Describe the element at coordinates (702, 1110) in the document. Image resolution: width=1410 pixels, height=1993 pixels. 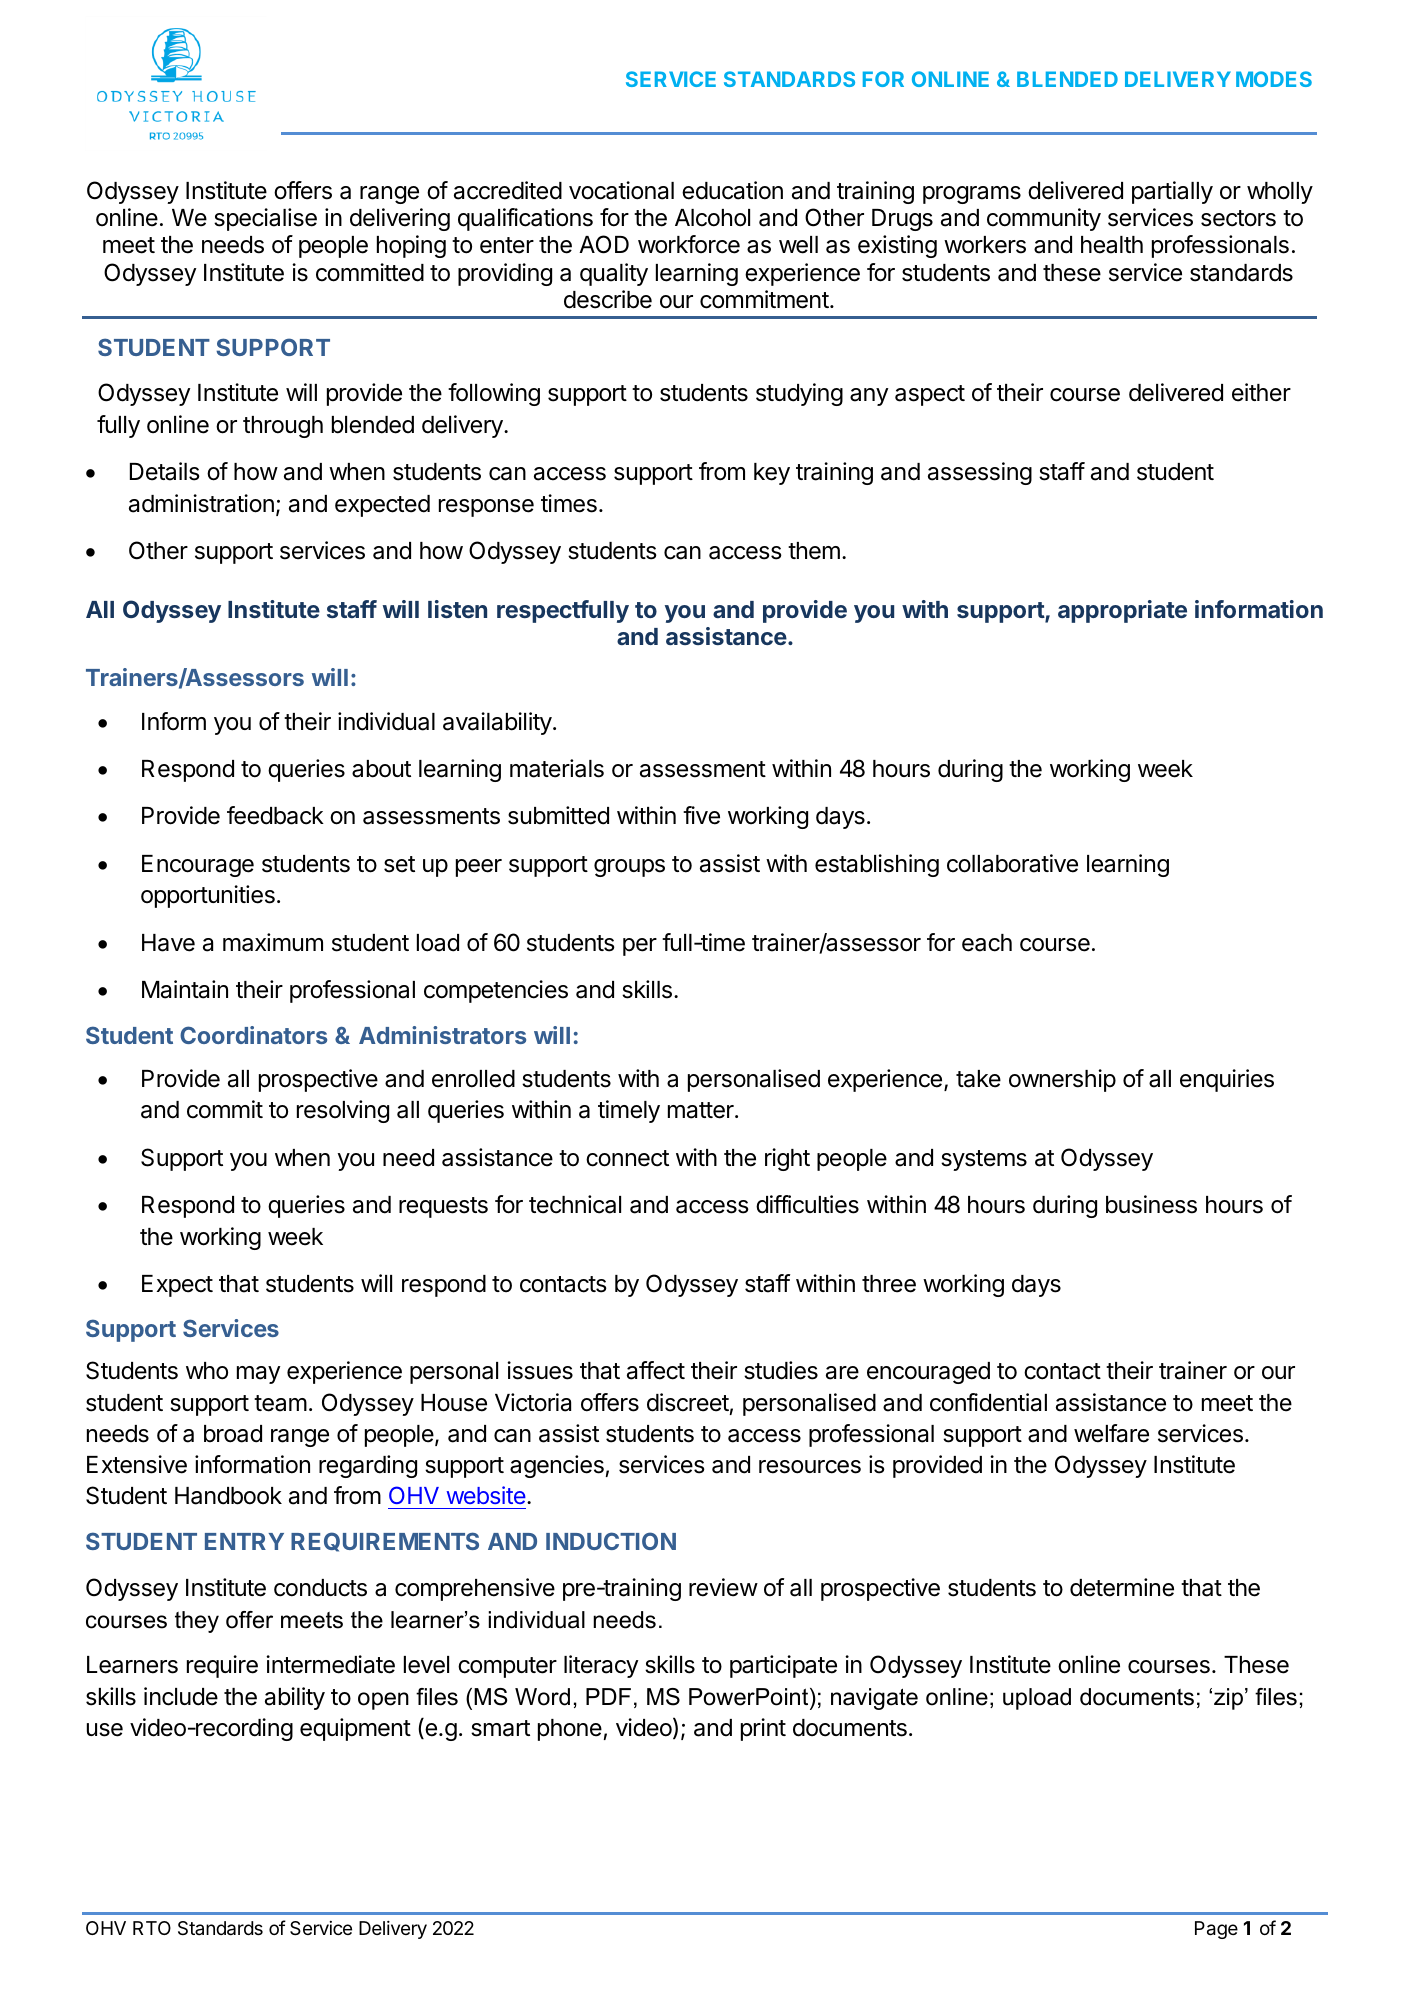
I see `matter` at that location.
